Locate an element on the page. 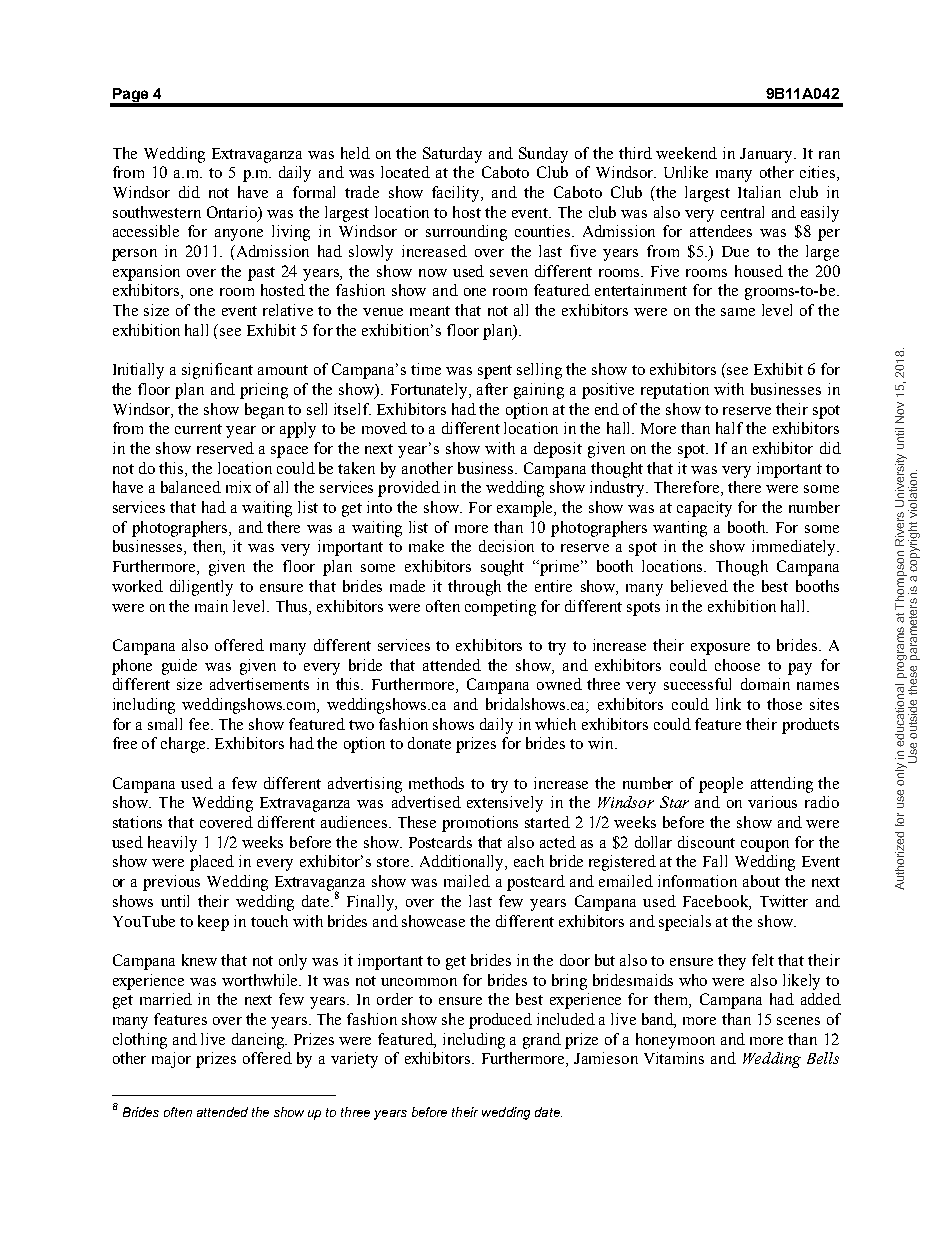  believed is located at coordinates (699, 586).
